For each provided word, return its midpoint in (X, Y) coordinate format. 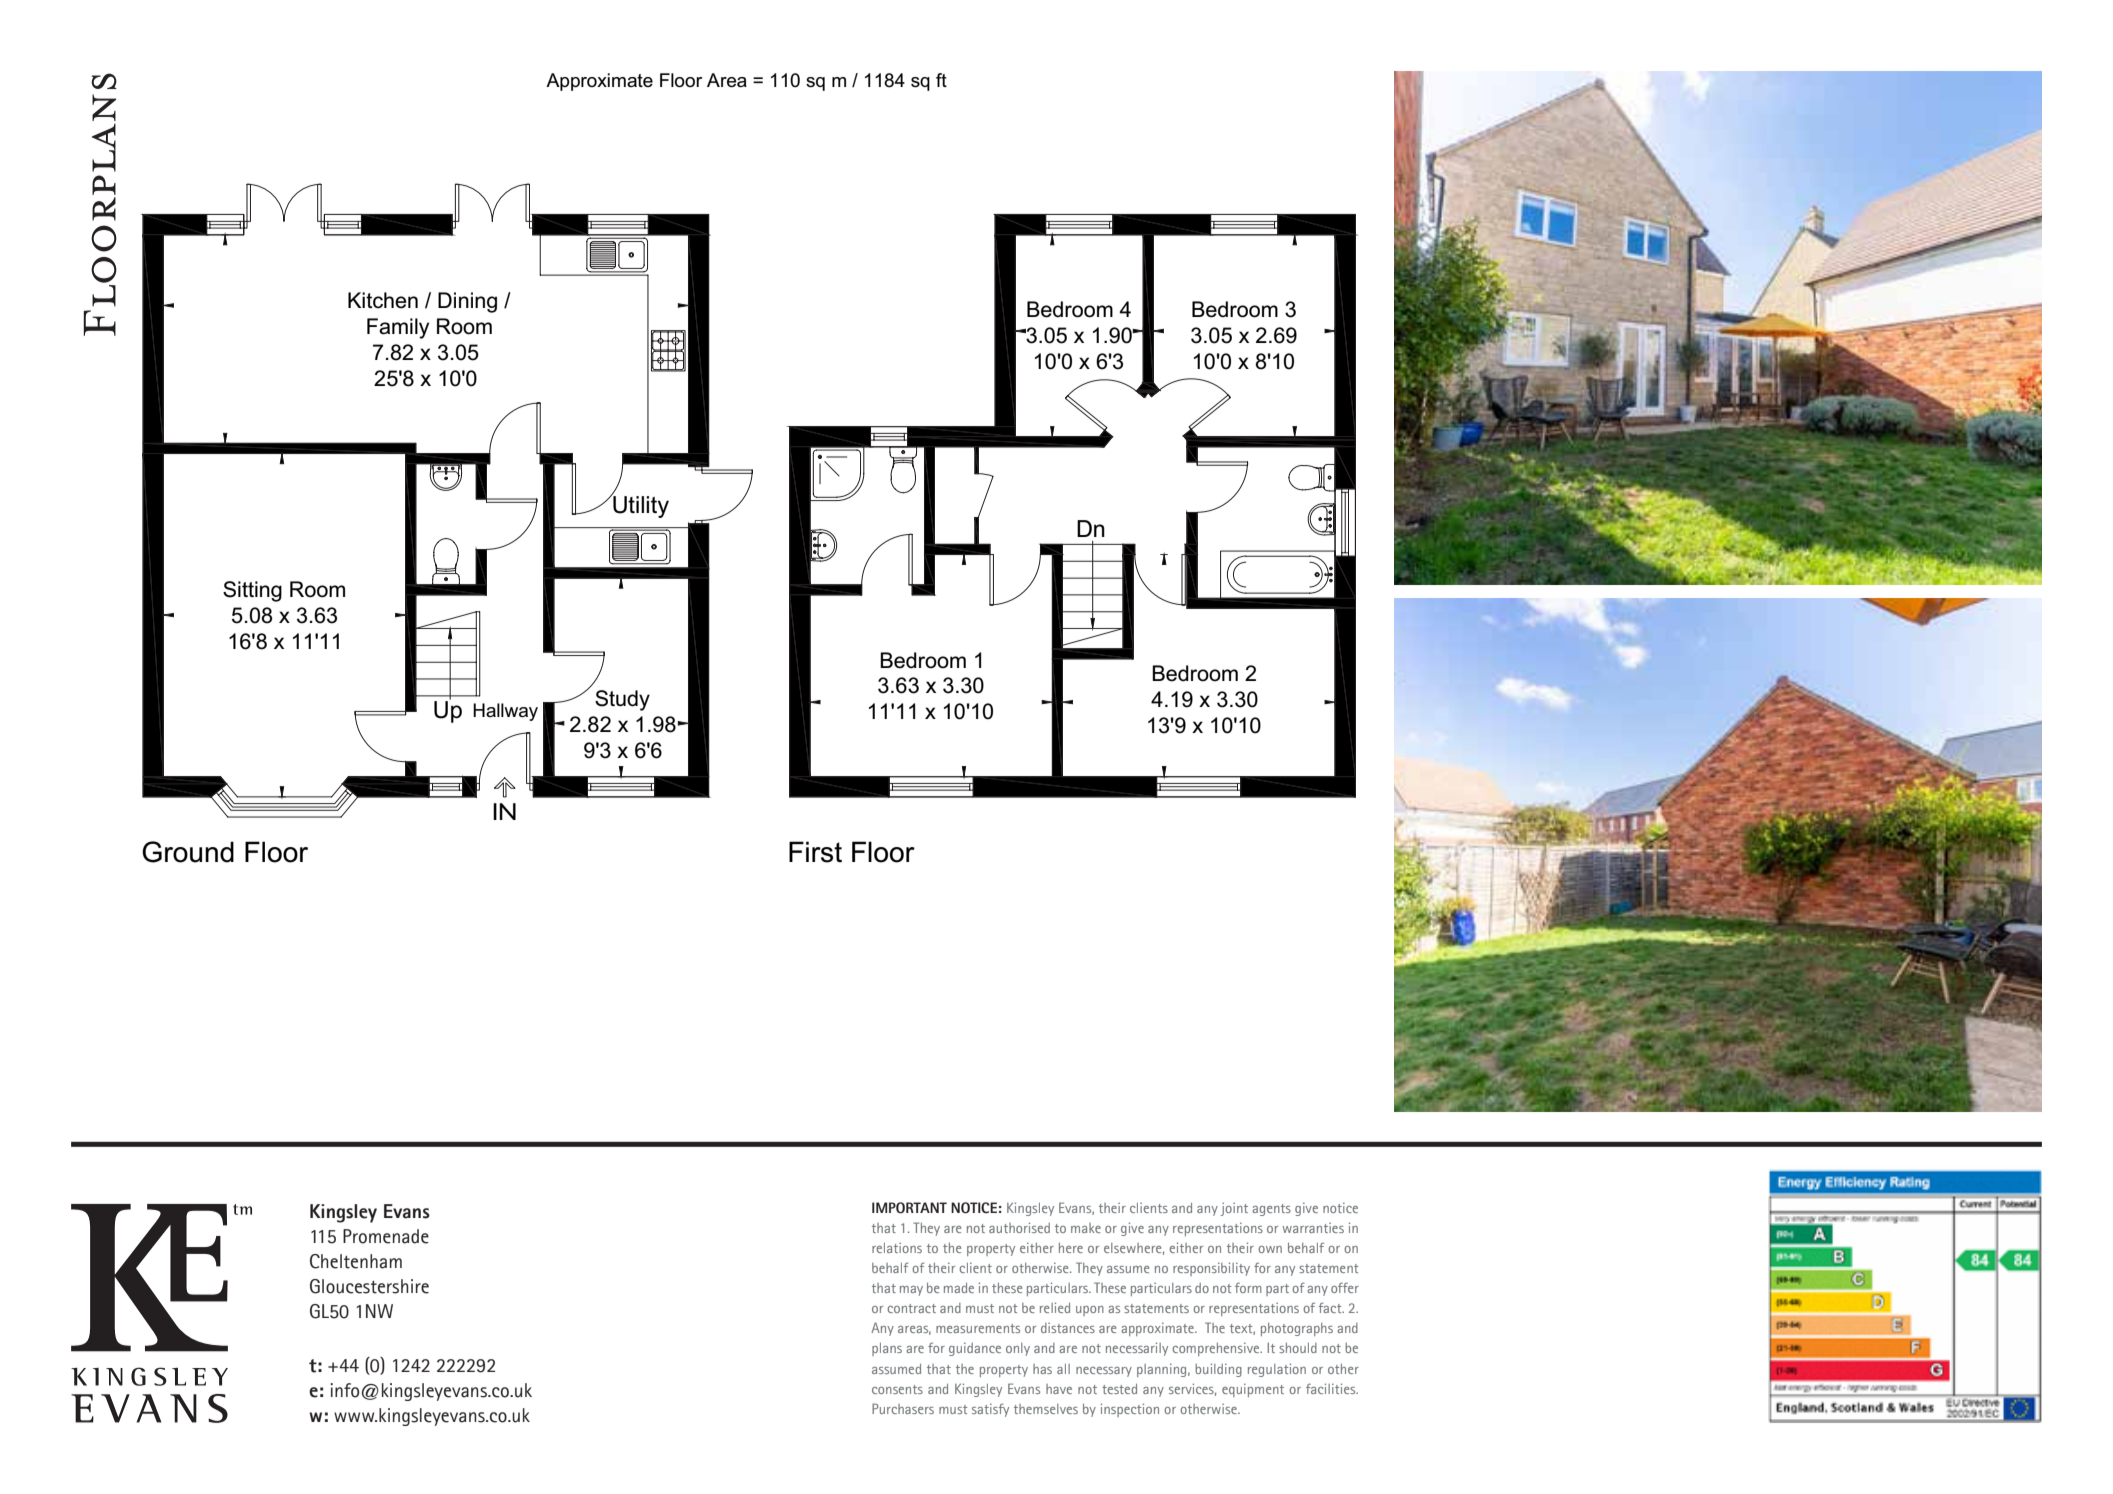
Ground (188, 852)
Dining (467, 302)
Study (622, 700)
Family (398, 328)
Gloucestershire (369, 1286)
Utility (640, 506)
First (815, 852)
